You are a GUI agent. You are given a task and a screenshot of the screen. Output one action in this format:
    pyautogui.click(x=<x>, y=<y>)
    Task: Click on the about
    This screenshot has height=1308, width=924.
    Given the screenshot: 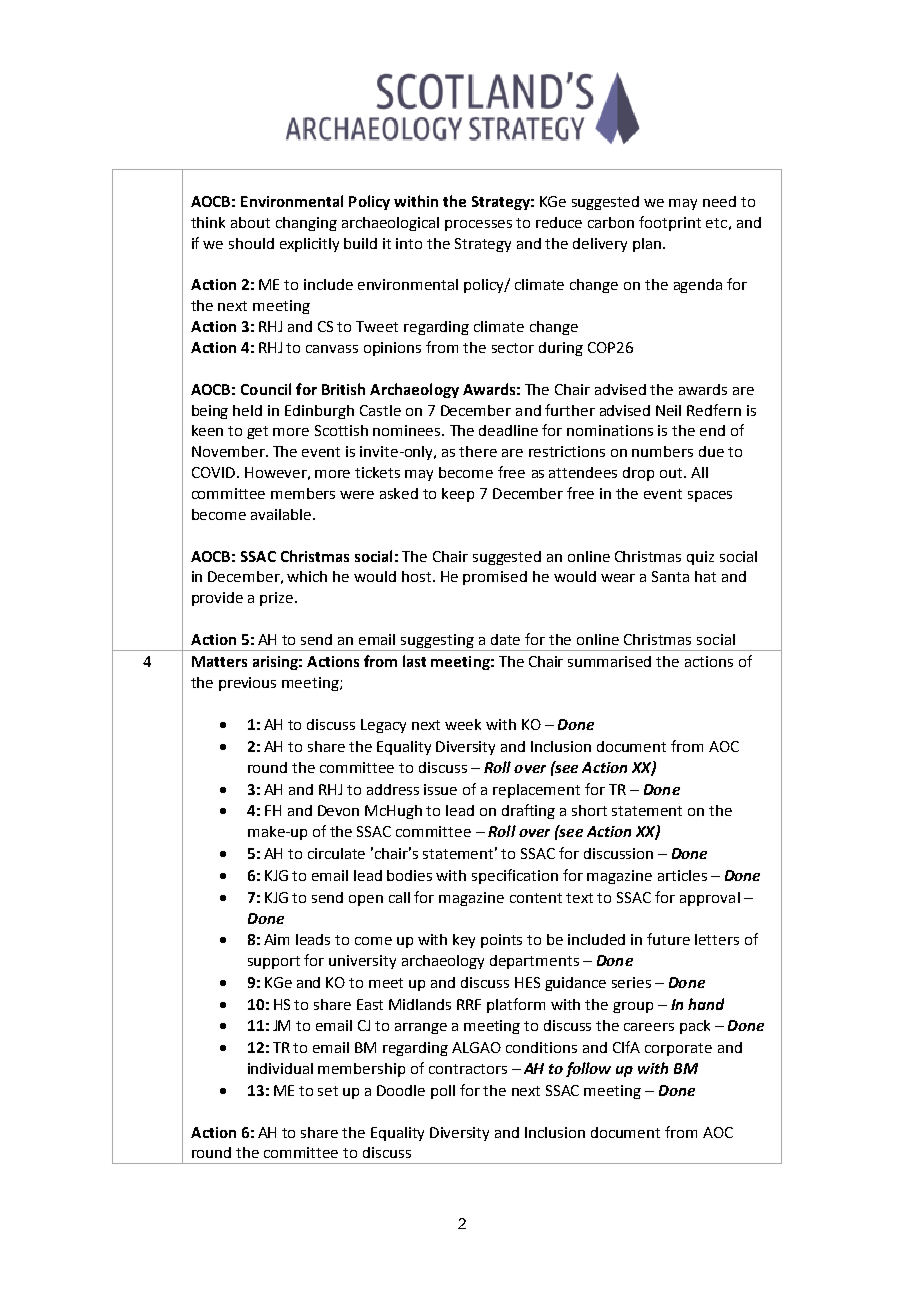 What is the action you would take?
    pyautogui.click(x=250, y=222)
